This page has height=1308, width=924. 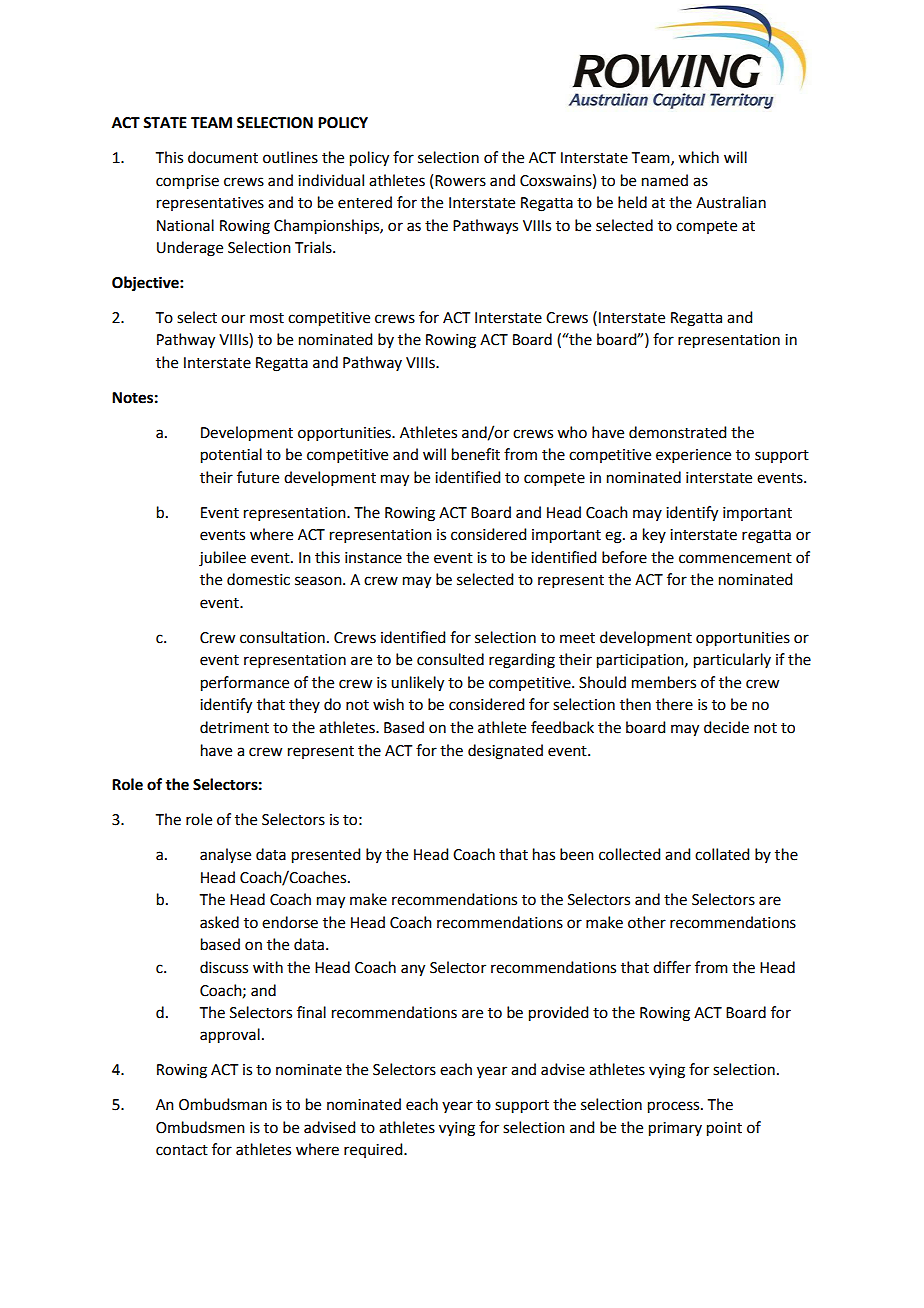 What do you see at coordinates (245, 684) in the page?
I see `performance` at bounding box center [245, 684].
